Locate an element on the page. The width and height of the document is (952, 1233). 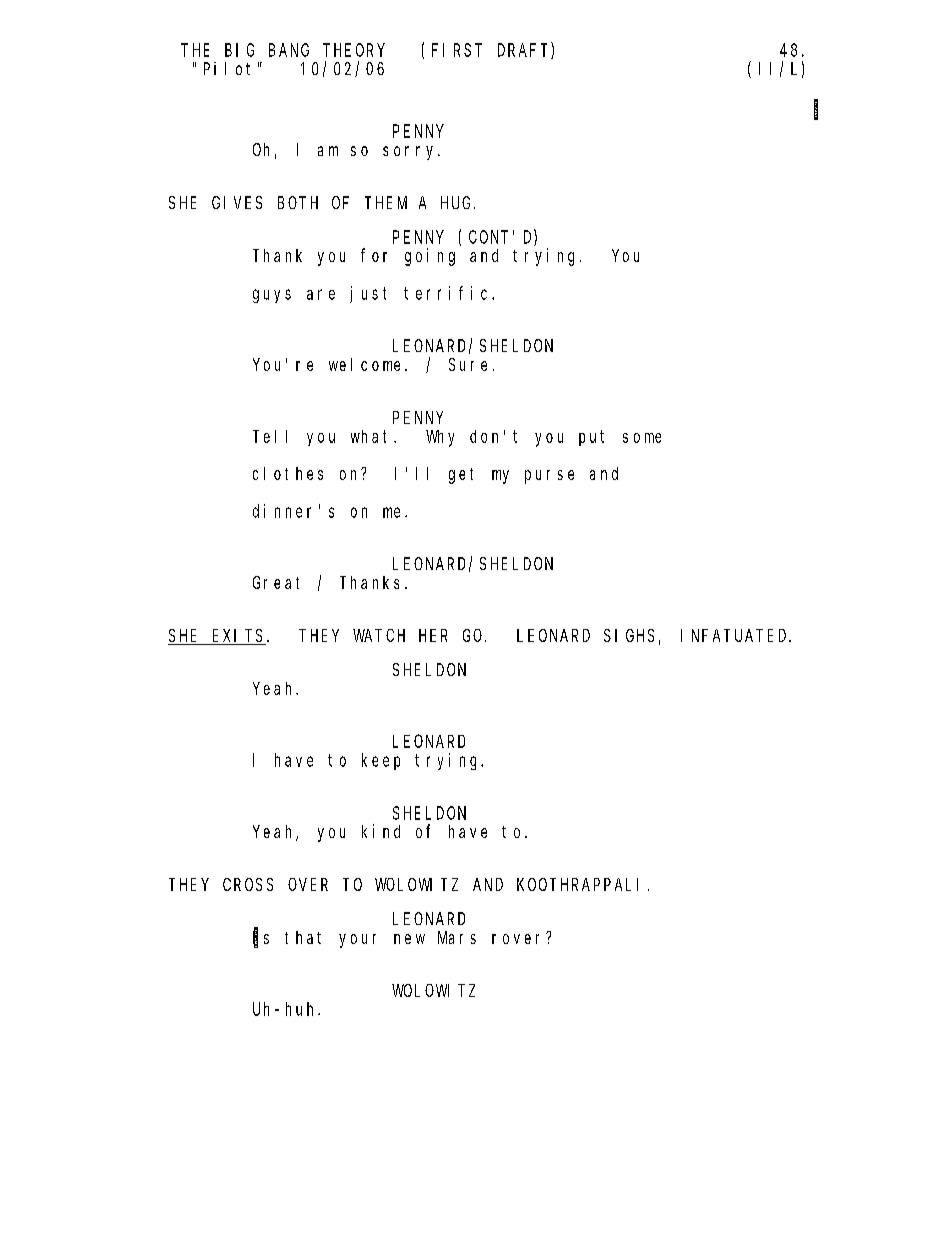
HUG is located at coordinates (458, 202).
